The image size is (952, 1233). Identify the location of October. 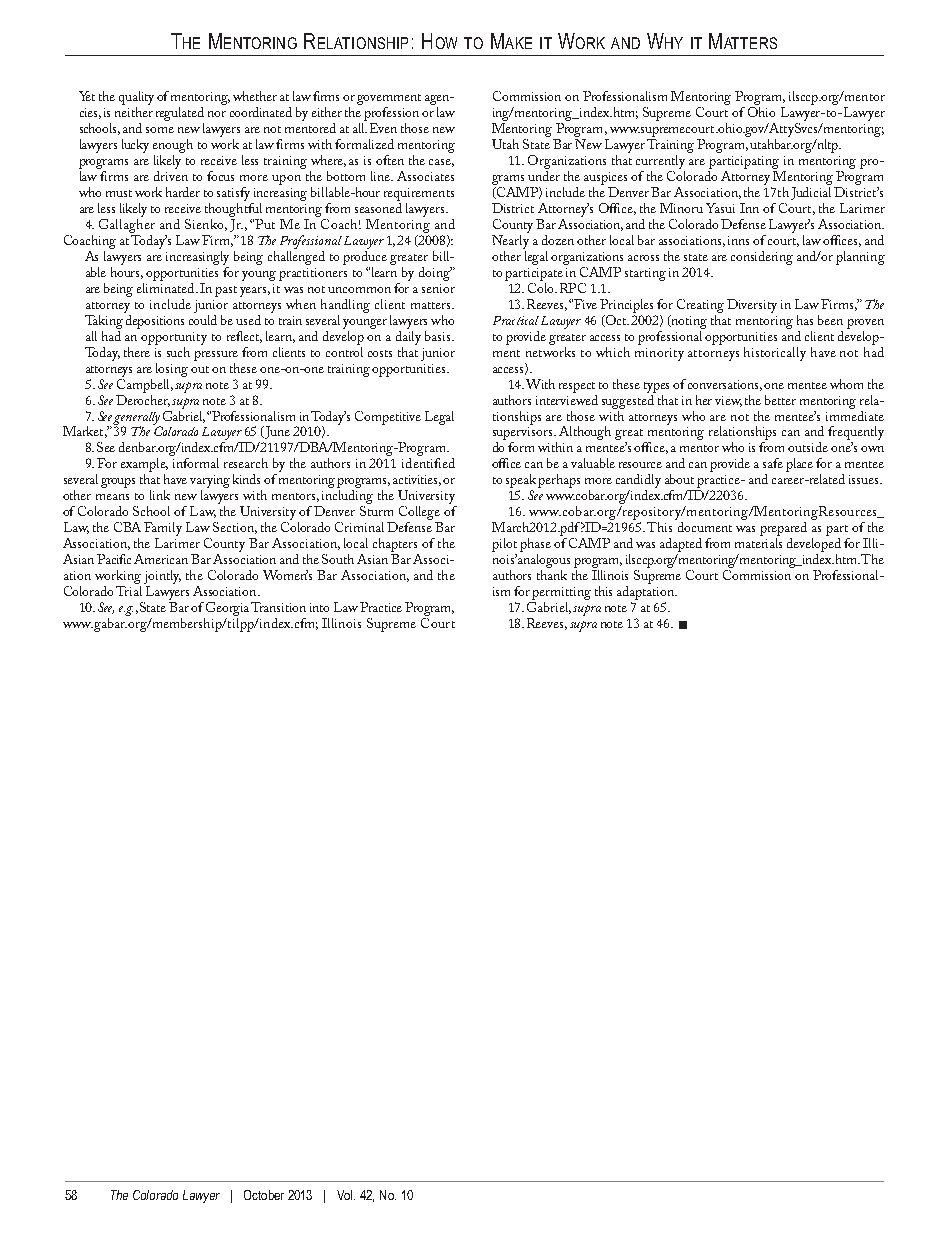
(264, 1195).
